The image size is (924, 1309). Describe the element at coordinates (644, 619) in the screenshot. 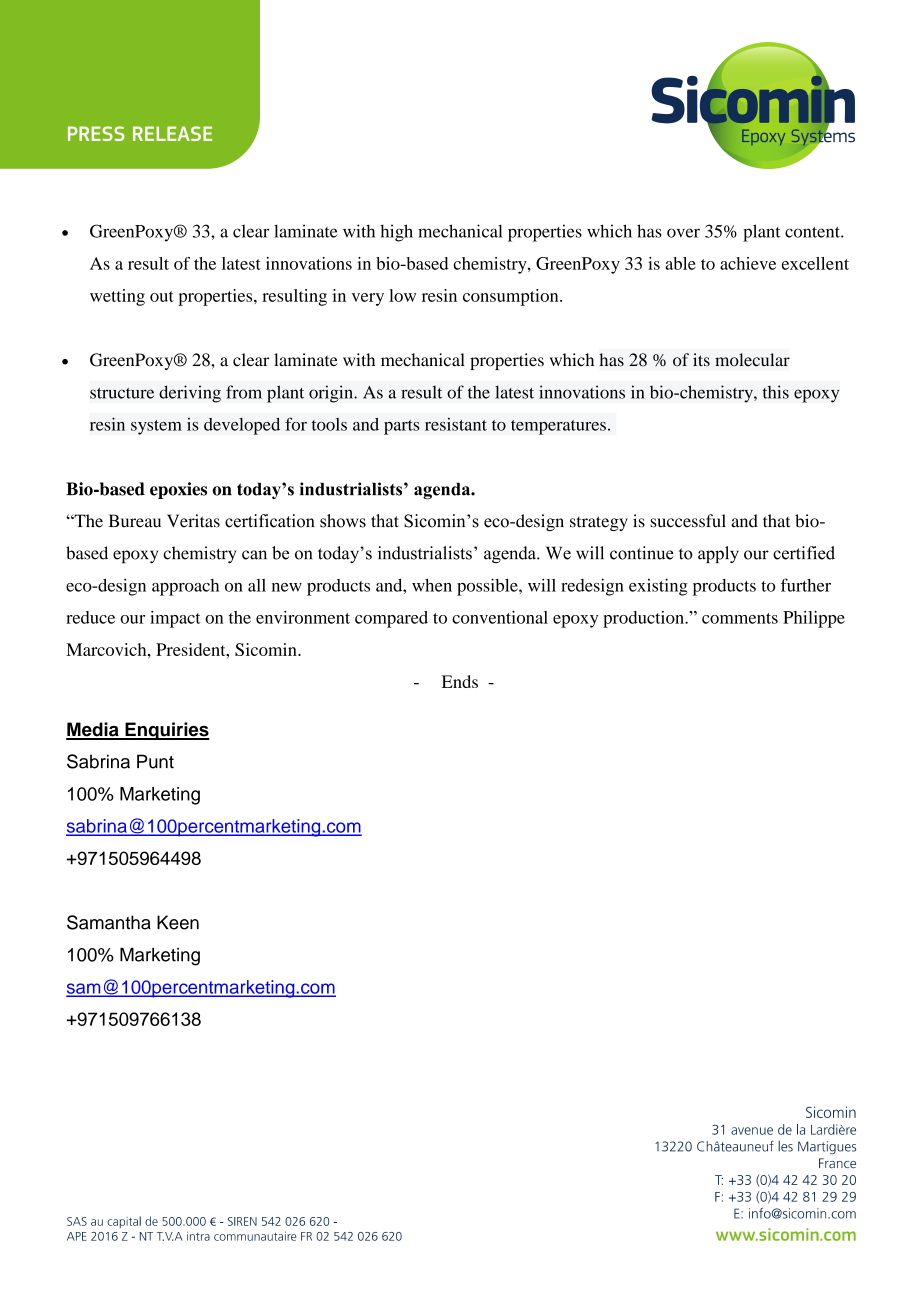

I see `production` at that location.
